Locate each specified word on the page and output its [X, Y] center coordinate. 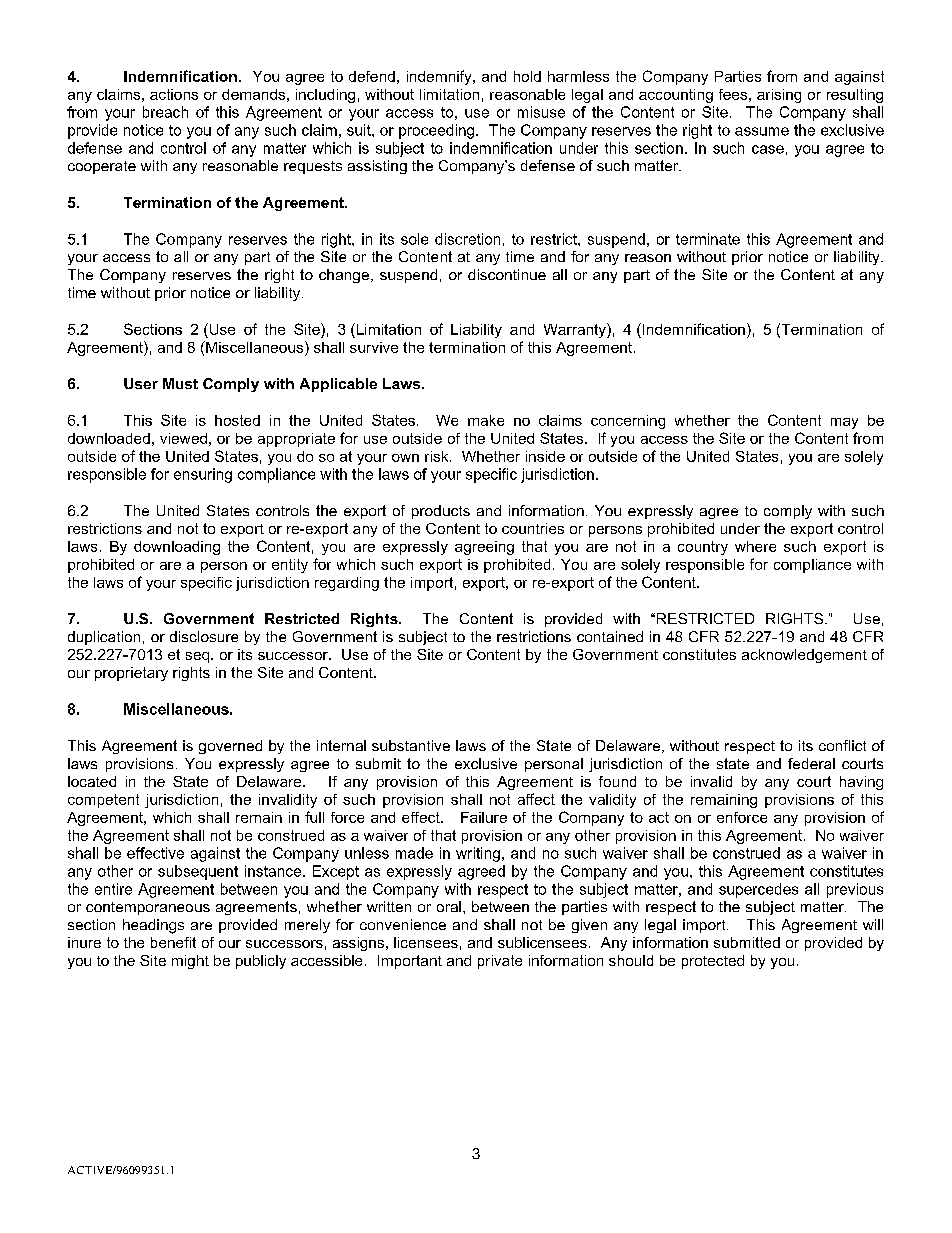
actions [174, 94]
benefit [173, 942]
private [500, 962]
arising [779, 96]
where [755, 546]
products [441, 512]
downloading [177, 548]
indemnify [440, 77]
